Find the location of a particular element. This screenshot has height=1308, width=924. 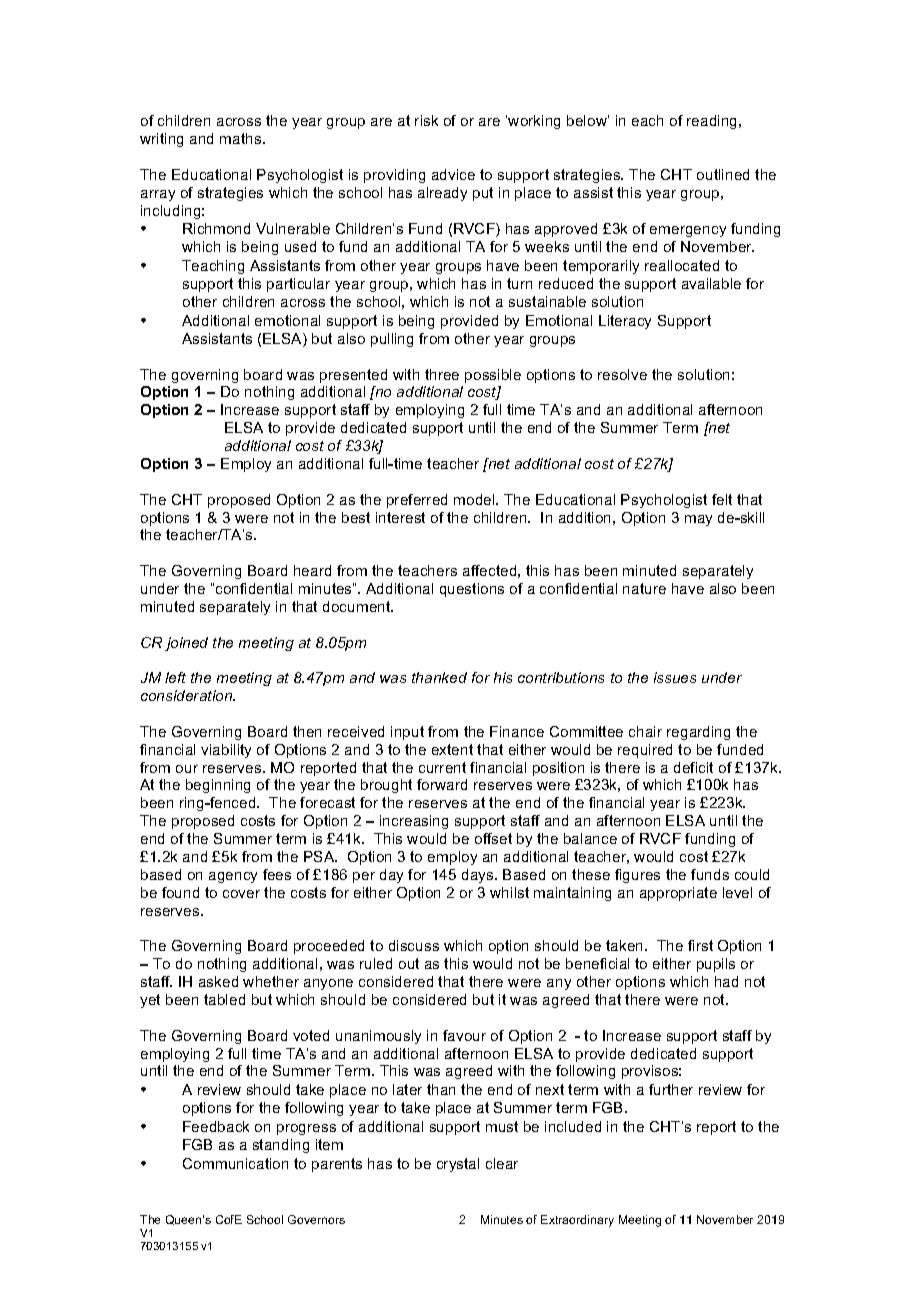

input is located at coordinates (407, 733).
